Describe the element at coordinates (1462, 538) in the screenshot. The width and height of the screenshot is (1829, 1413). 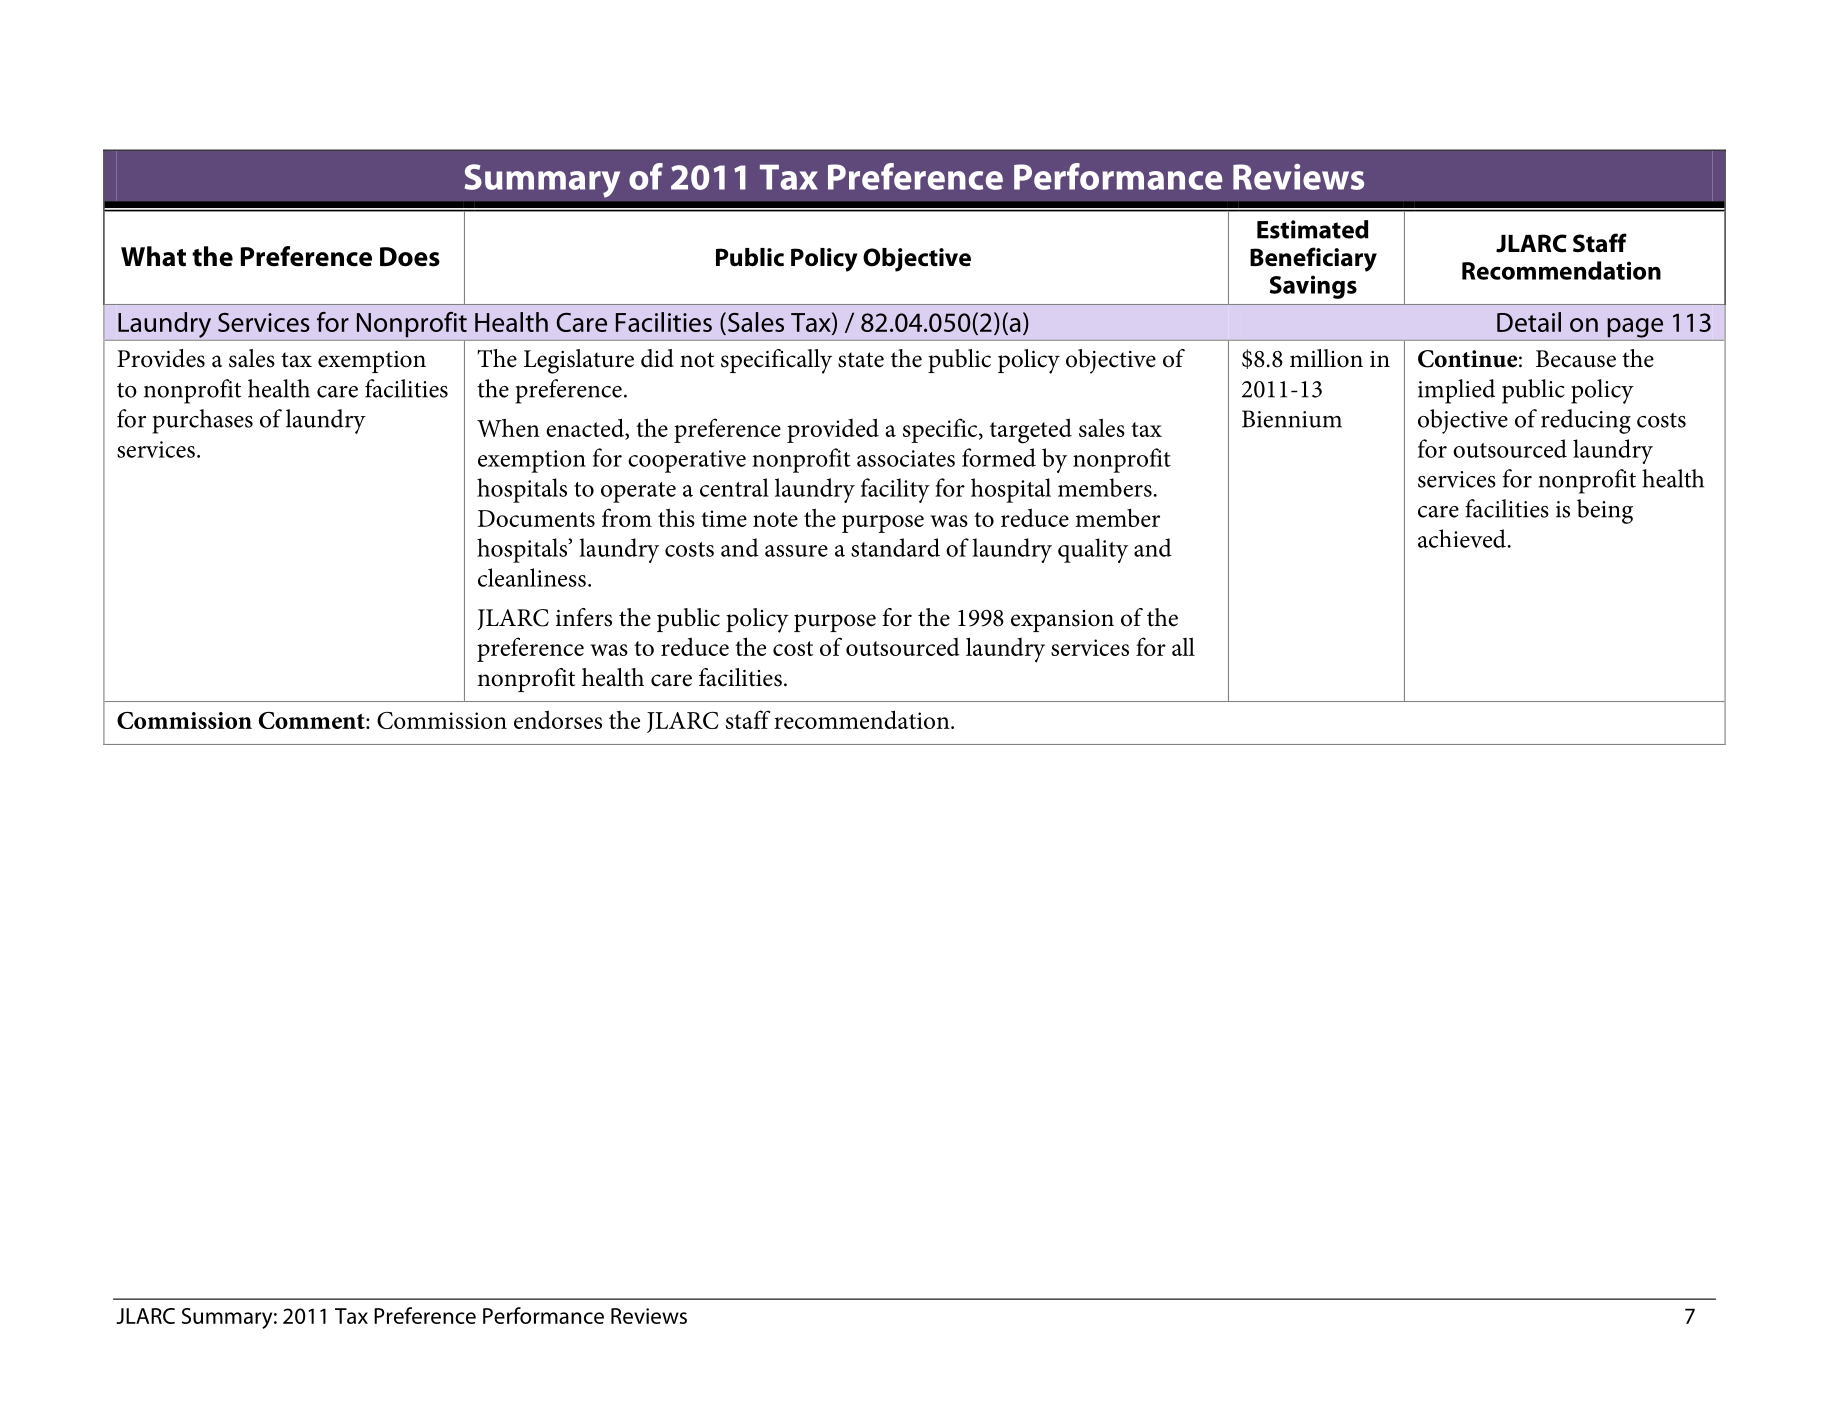
I see `achieved` at that location.
